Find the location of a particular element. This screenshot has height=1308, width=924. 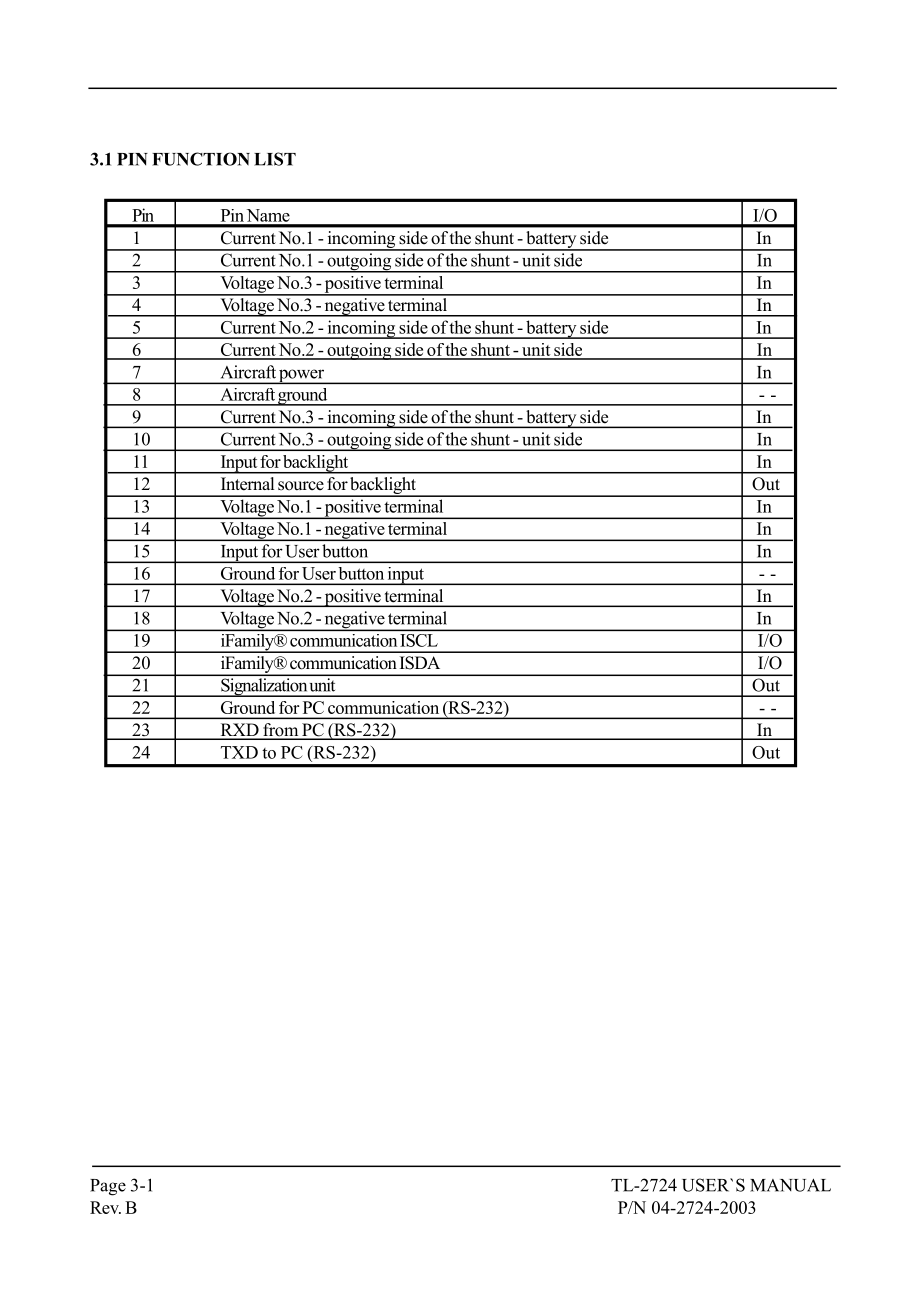

FUNCTION is located at coordinates (201, 159).
